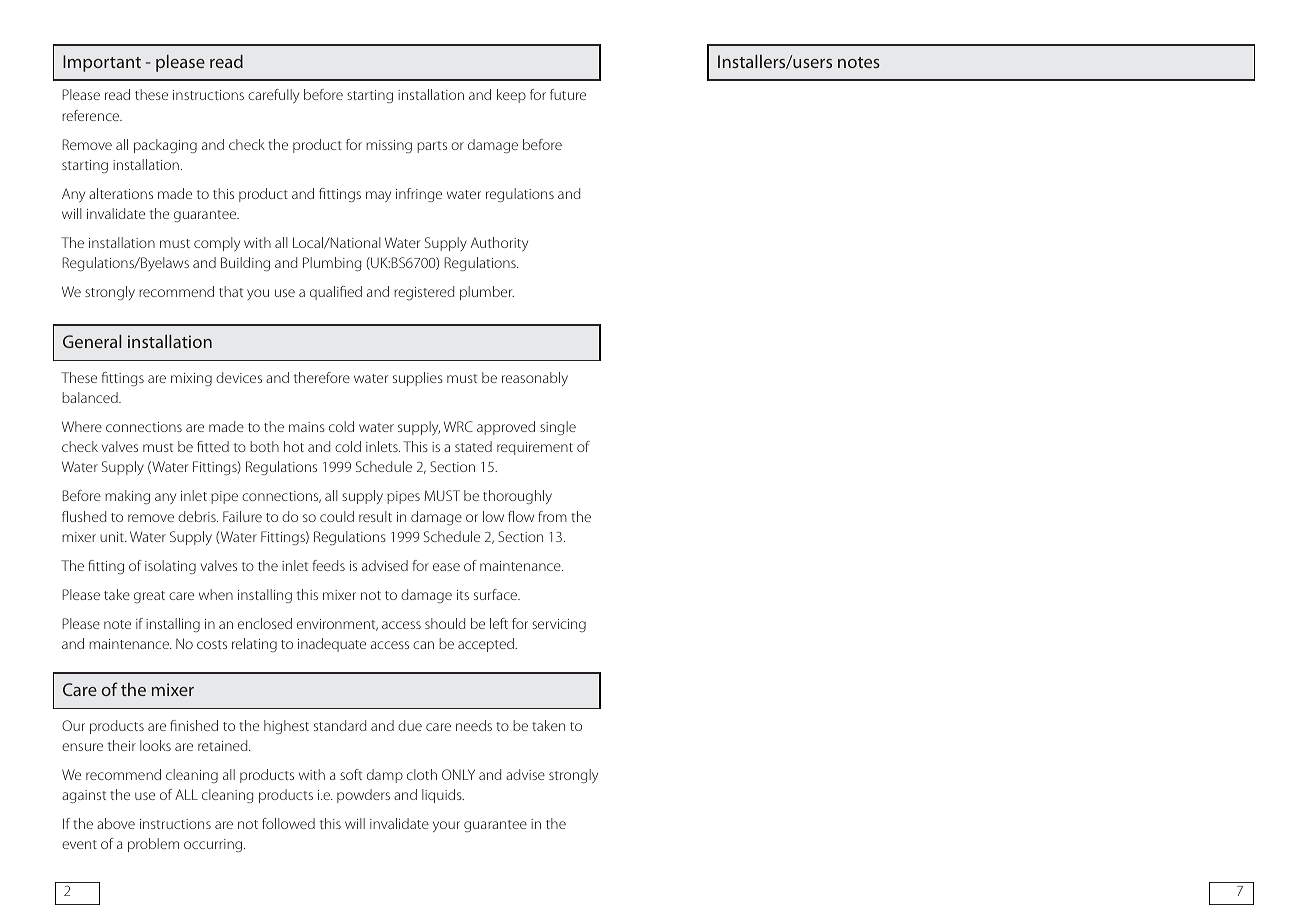 This screenshot has height=924, width=1308. I want to click on hot, so click(294, 446).
